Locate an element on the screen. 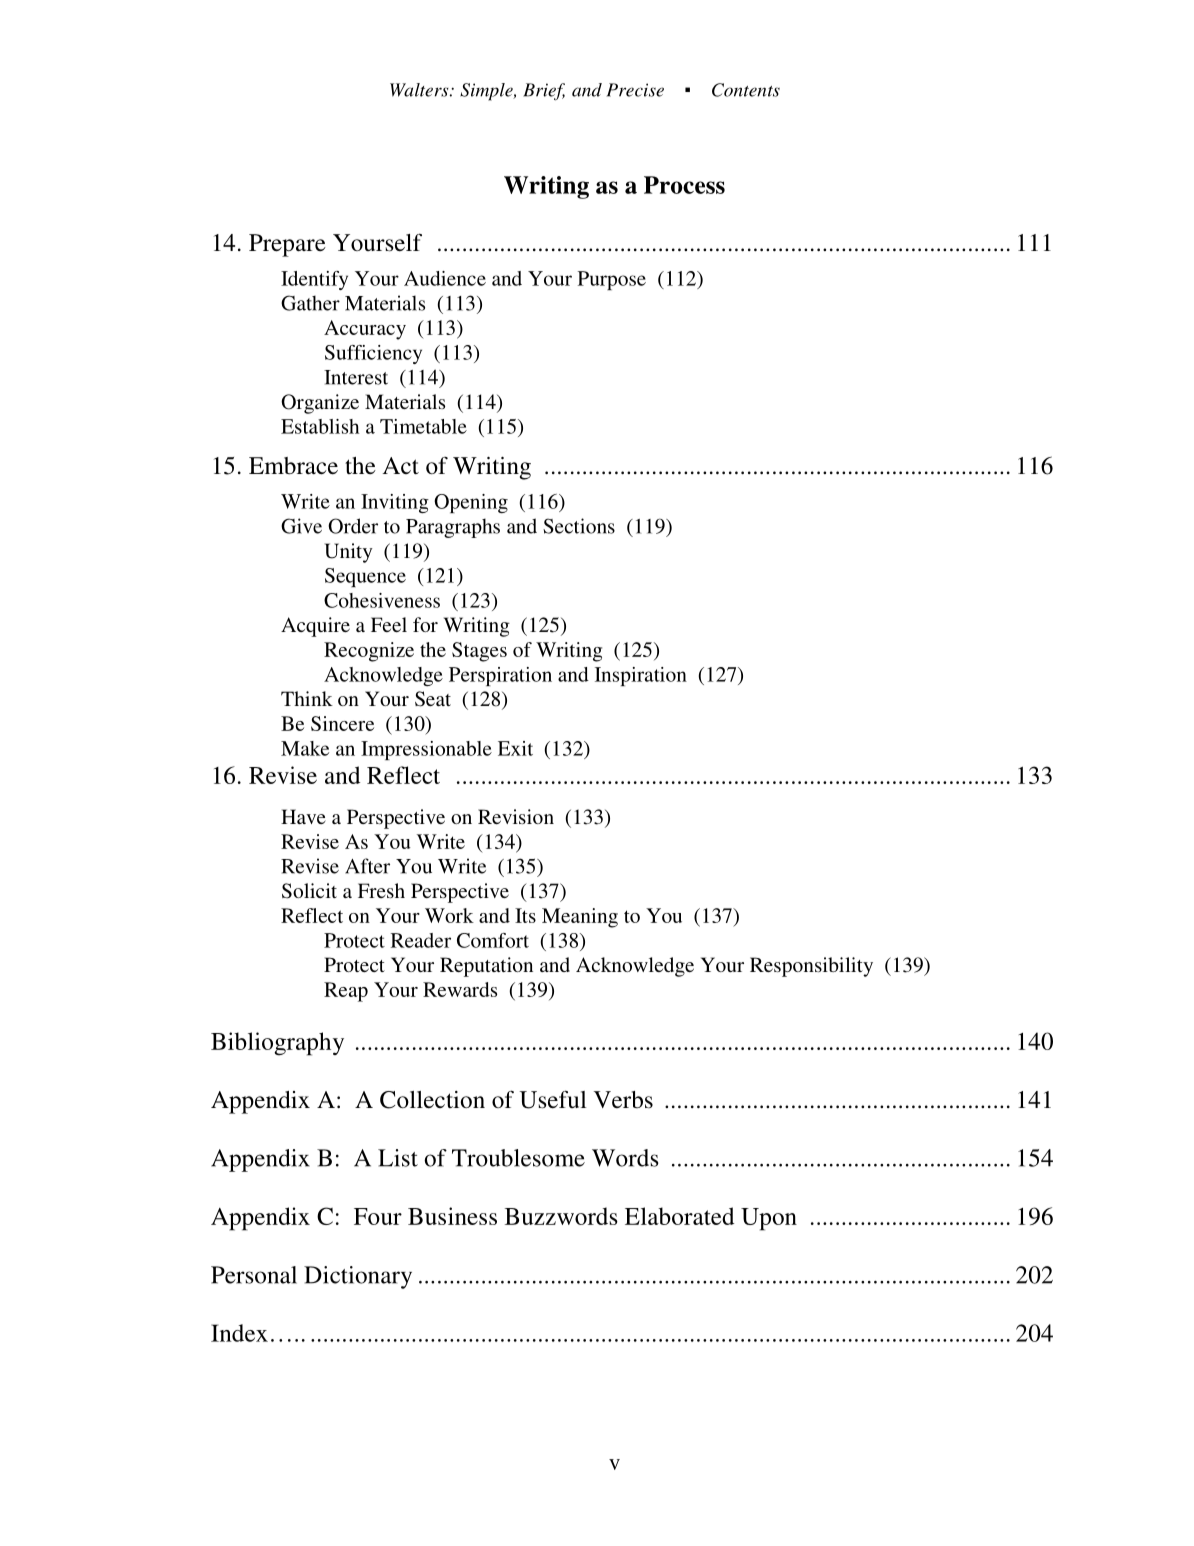 This screenshot has width=1194, height=1546. Bibliography is located at coordinates (277, 1044).
